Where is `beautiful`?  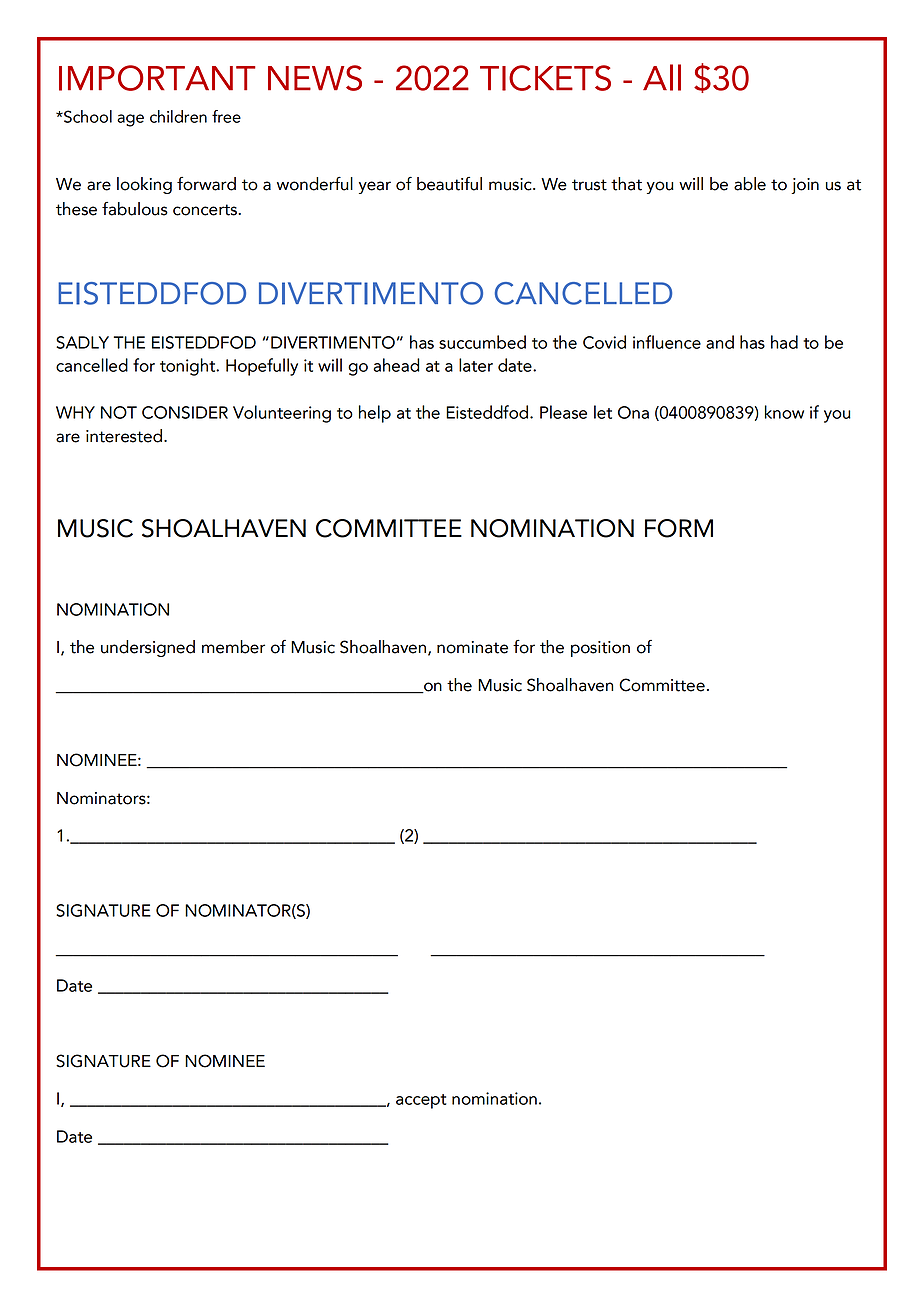
beautiful is located at coordinates (449, 184).
